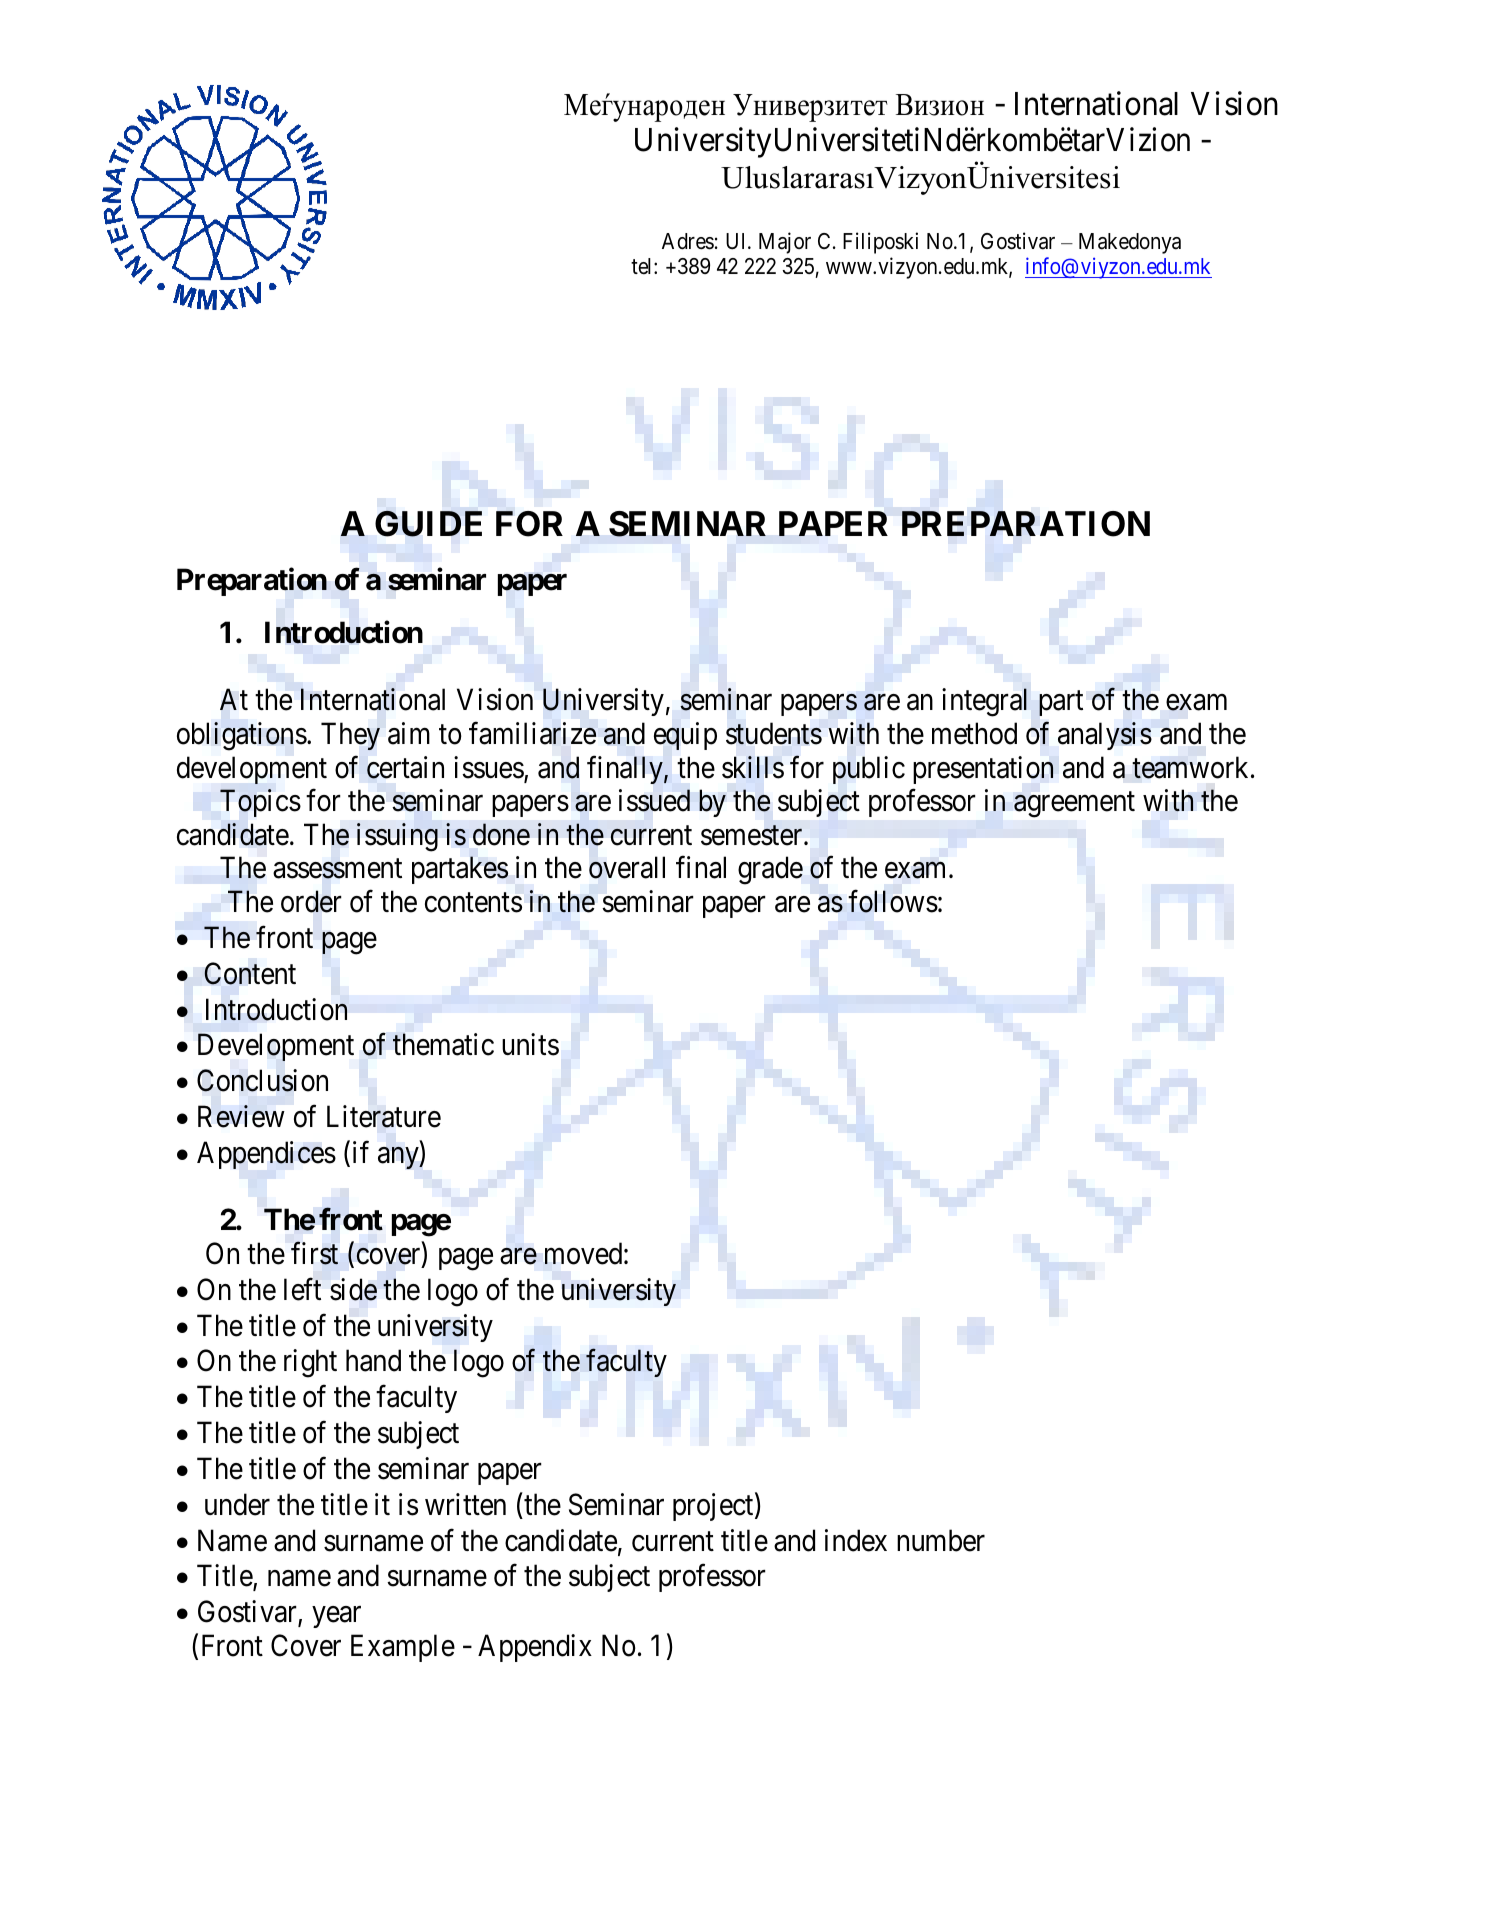  I want to click on thematic, so click(443, 1044).
